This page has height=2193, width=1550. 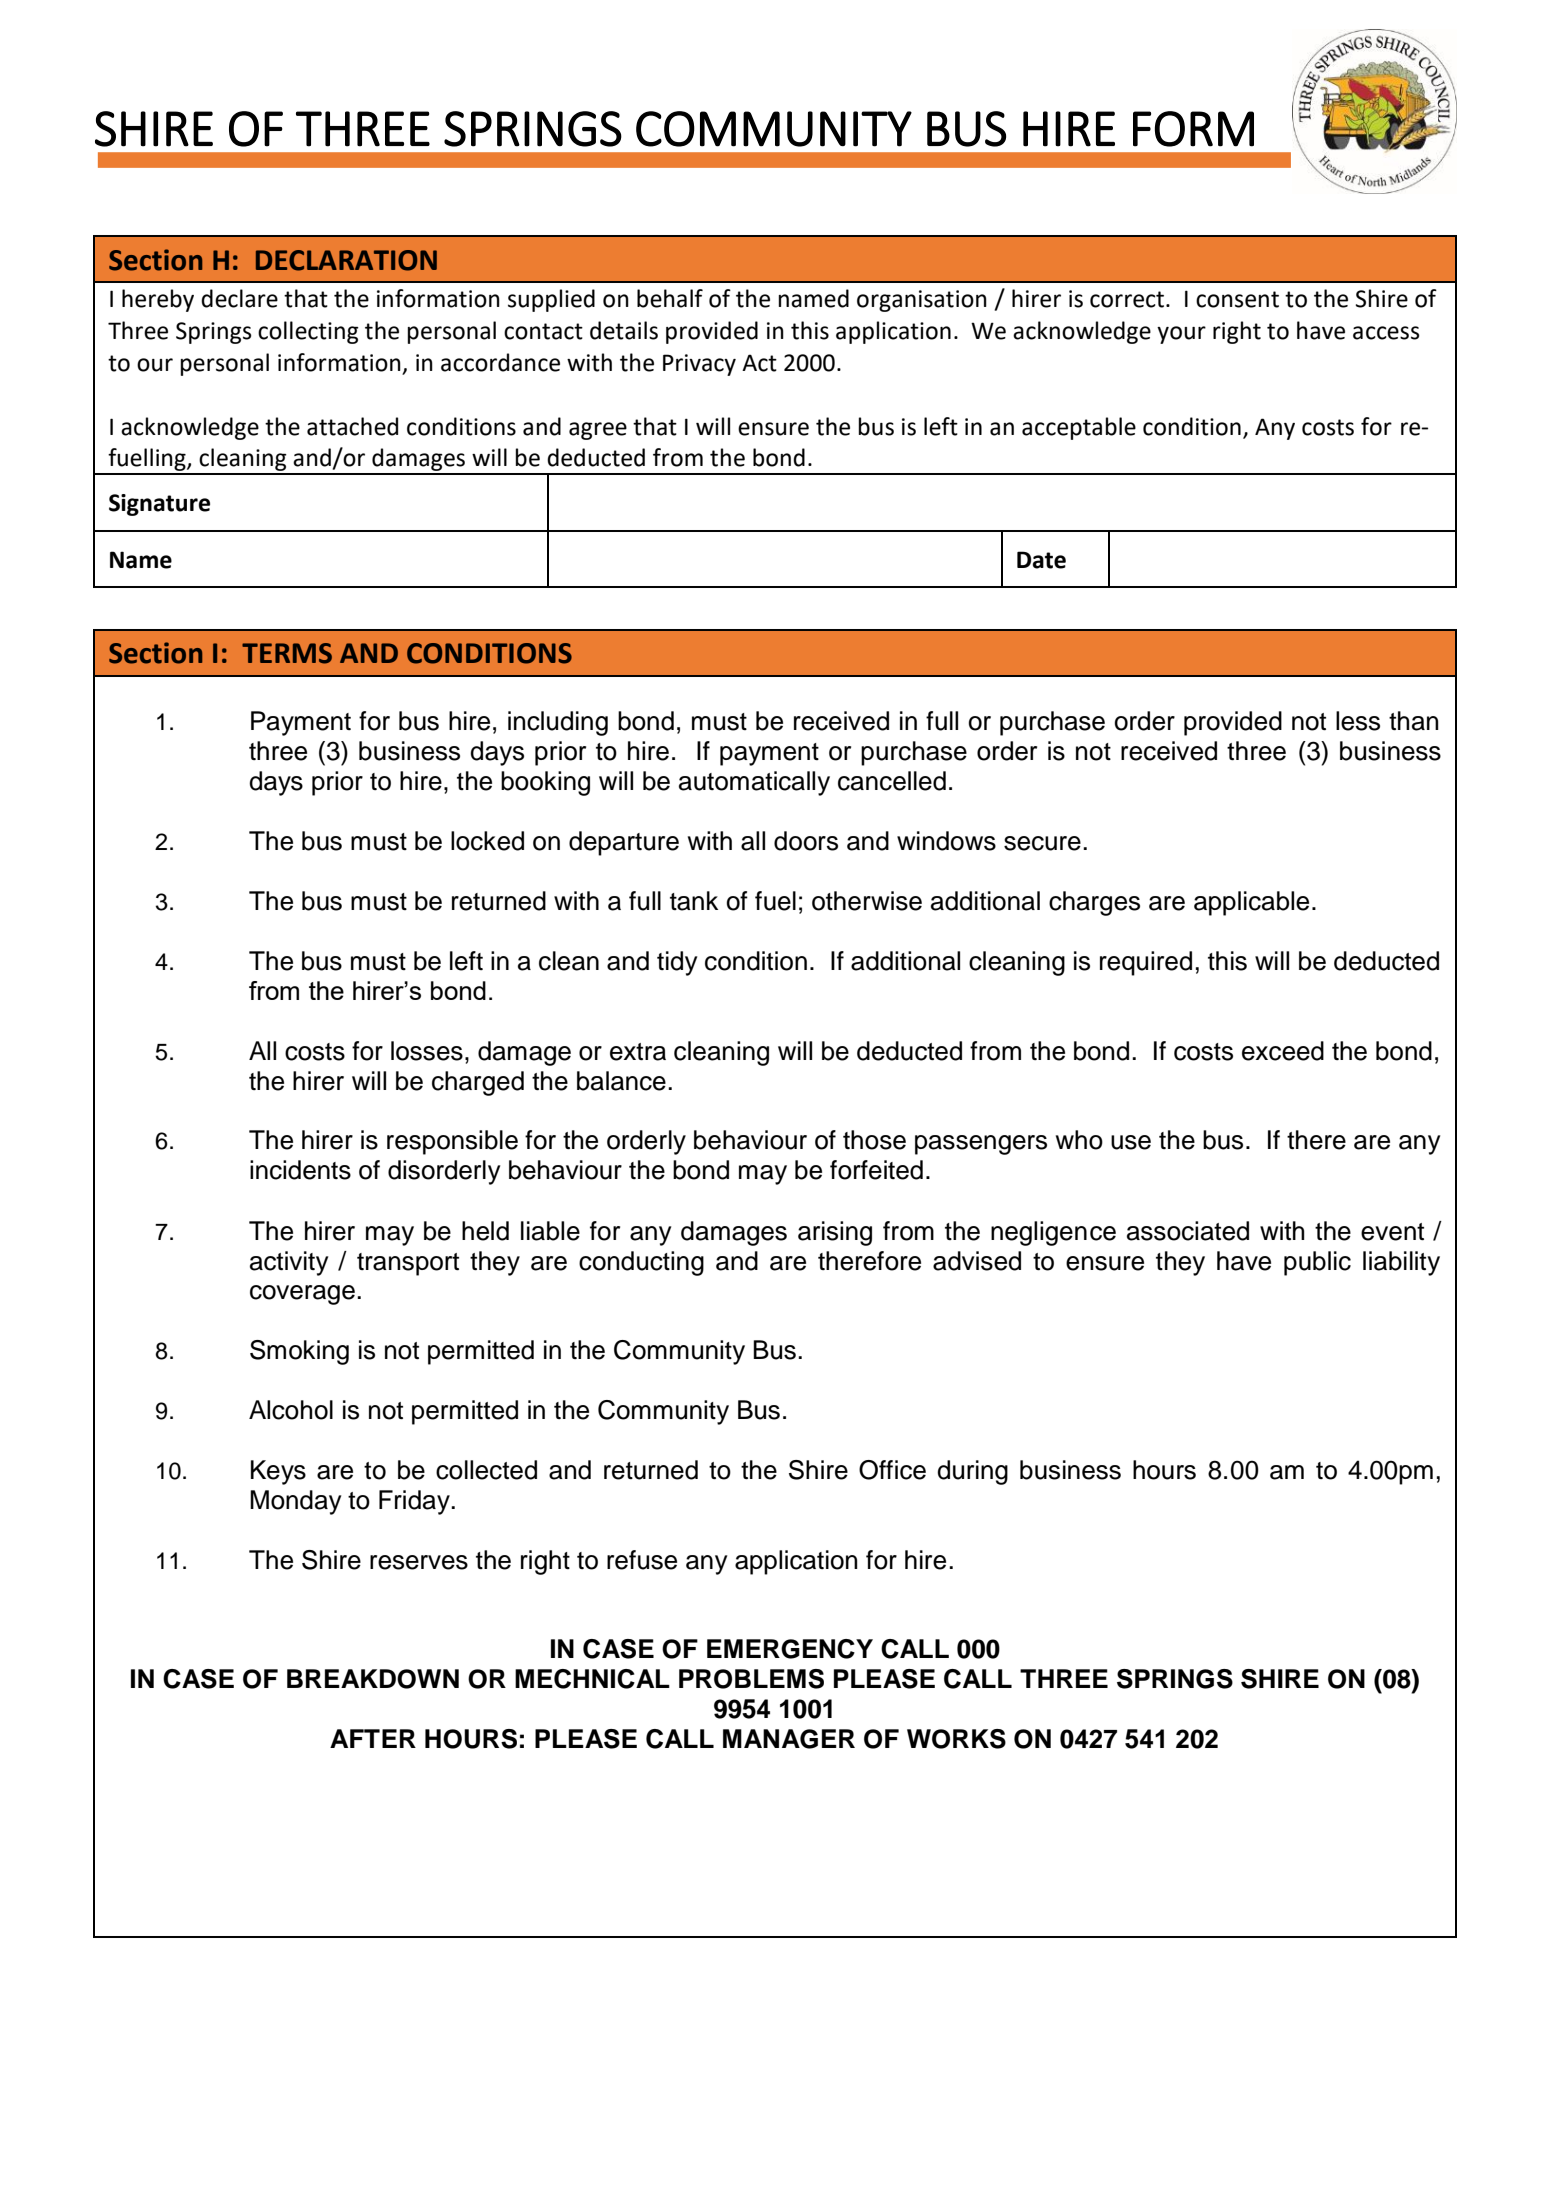 What do you see at coordinates (287, 653) in the page?
I see `TERMS` at bounding box center [287, 653].
